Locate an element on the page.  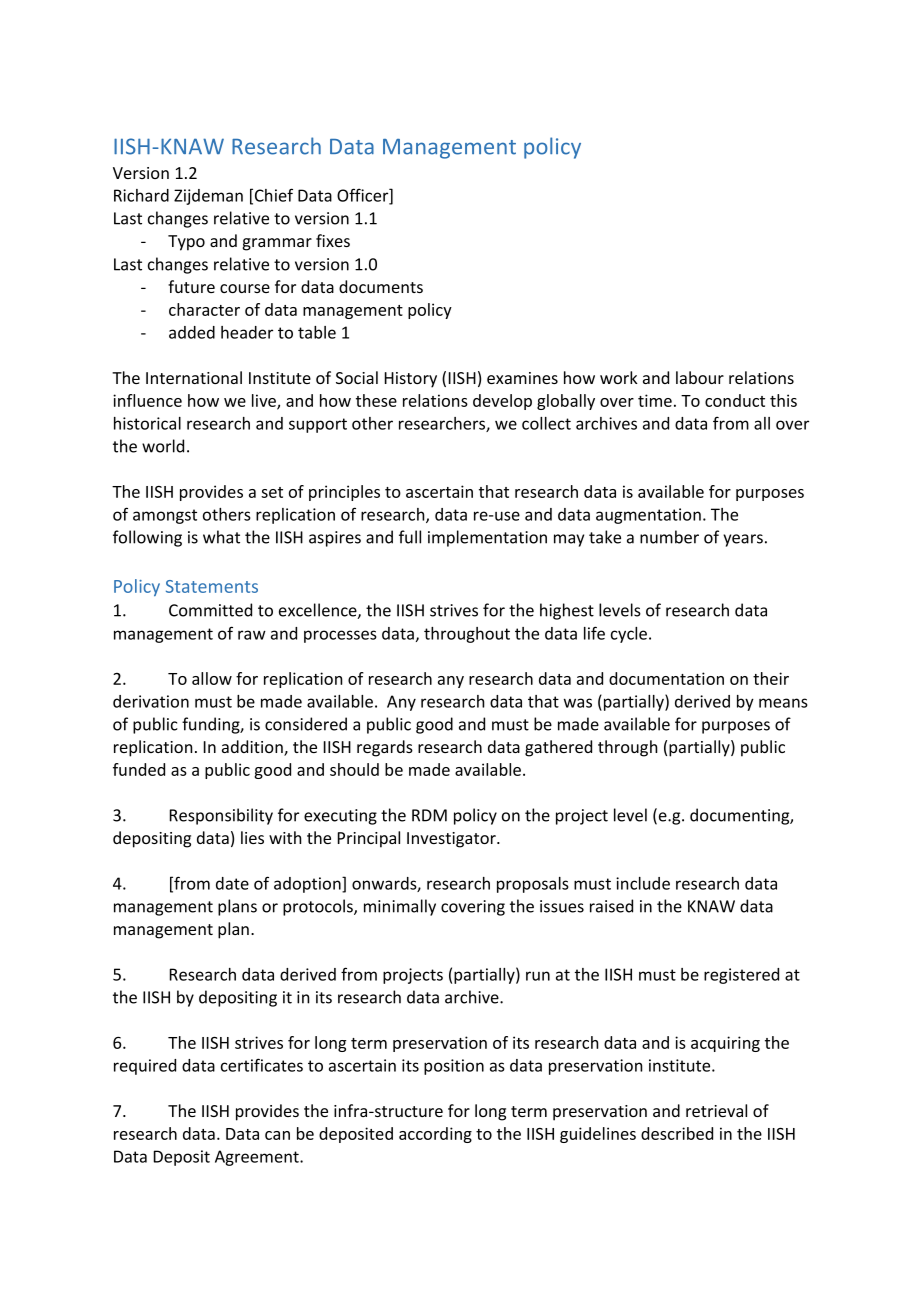
documents is located at coordinates (381, 286).
